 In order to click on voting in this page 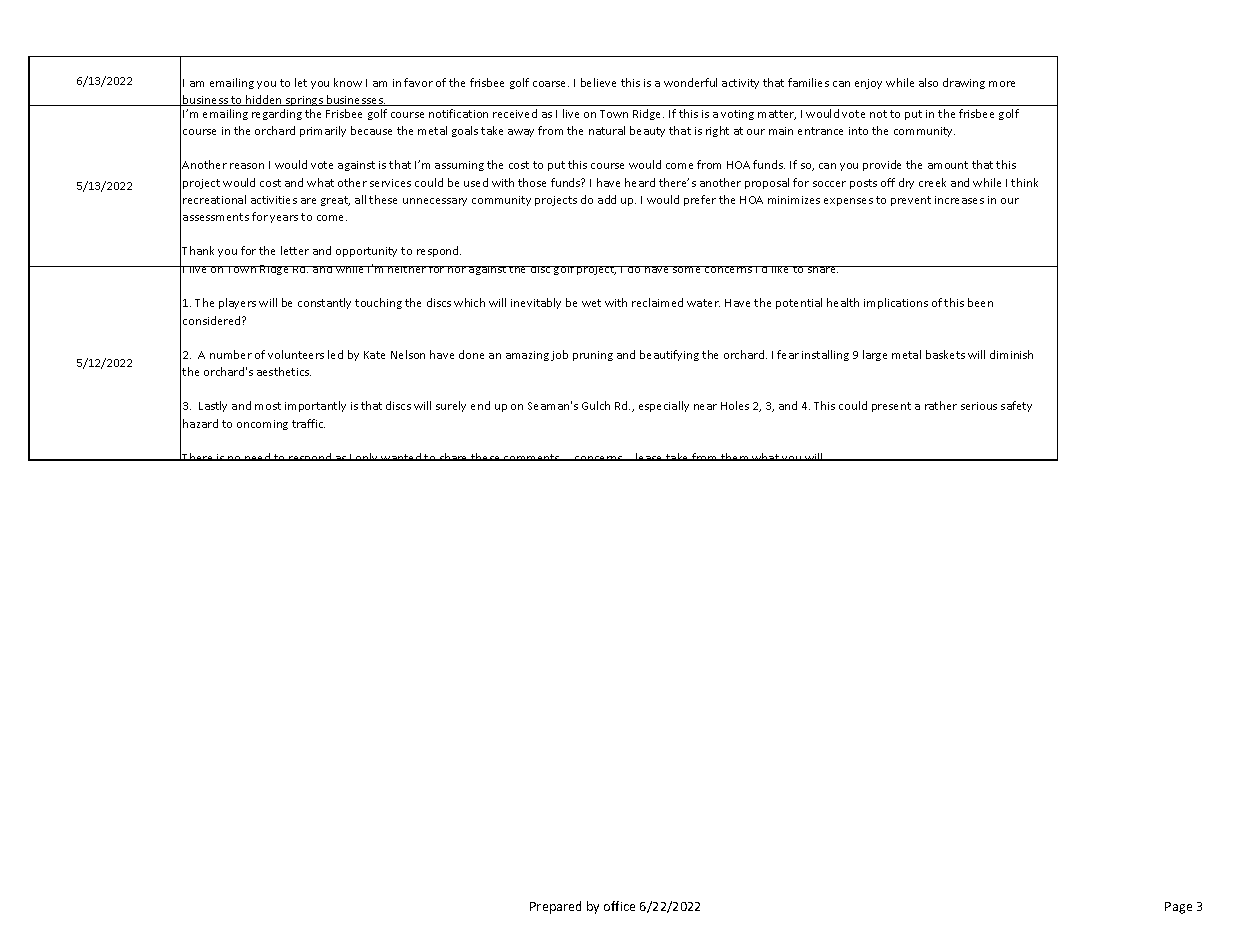, I will do `click(737, 115)`.
